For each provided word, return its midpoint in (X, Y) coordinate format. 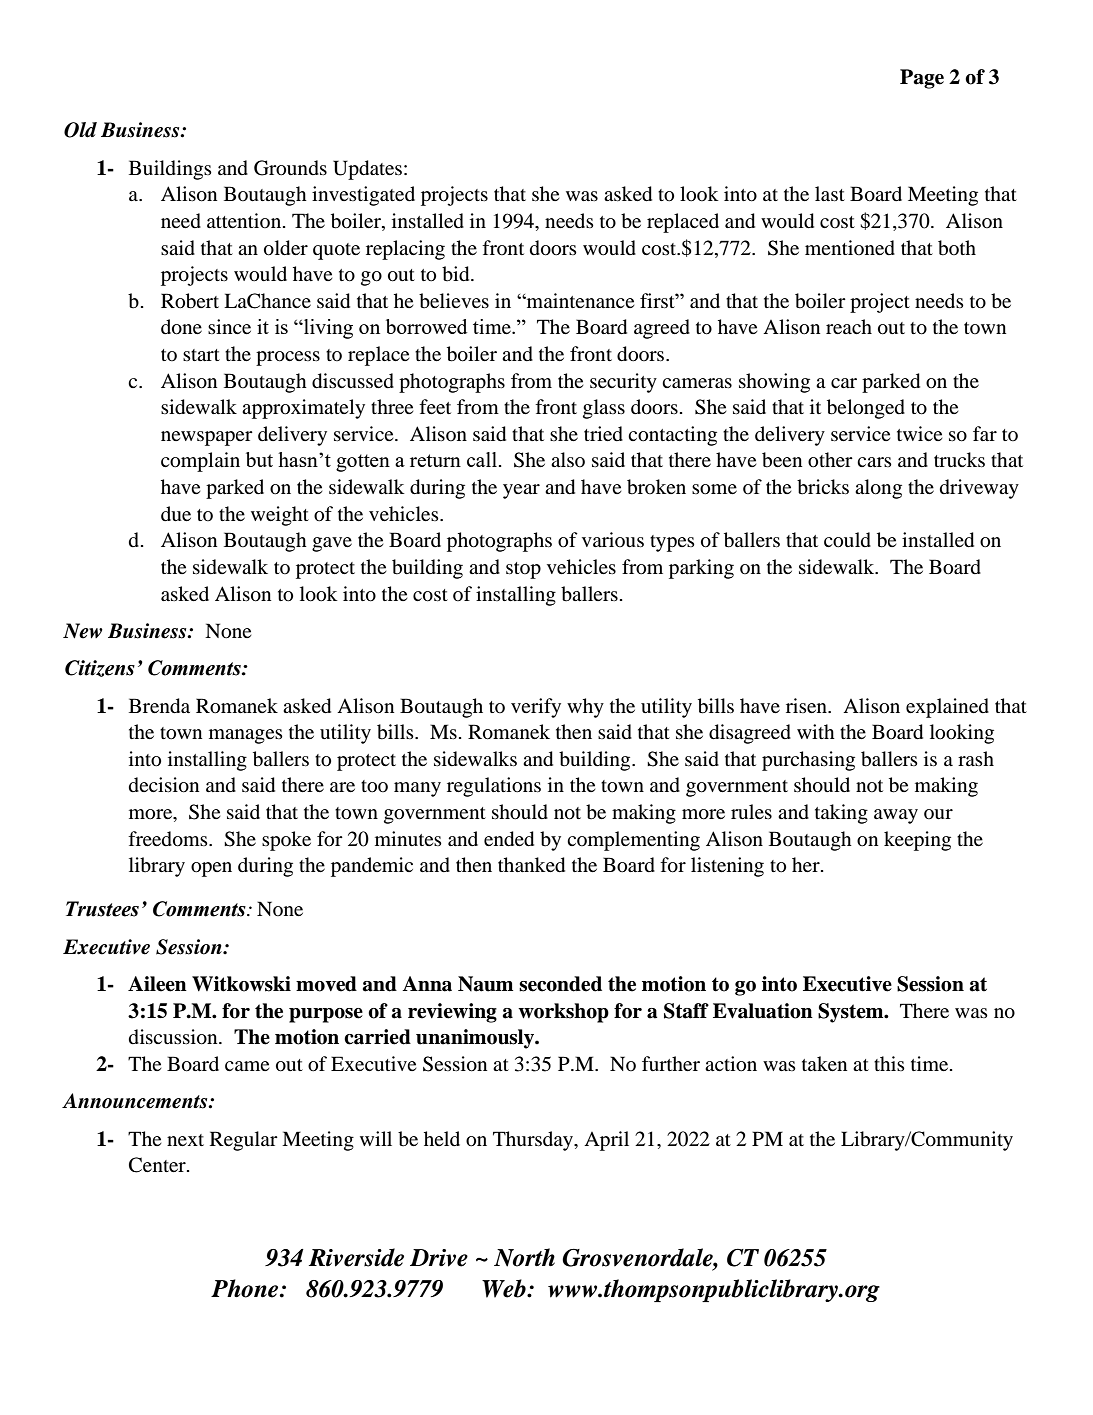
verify (536, 708)
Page (922, 79)
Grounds (290, 168)
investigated (363, 196)
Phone (246, 1288)
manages (246, 736)
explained (947, 708)
